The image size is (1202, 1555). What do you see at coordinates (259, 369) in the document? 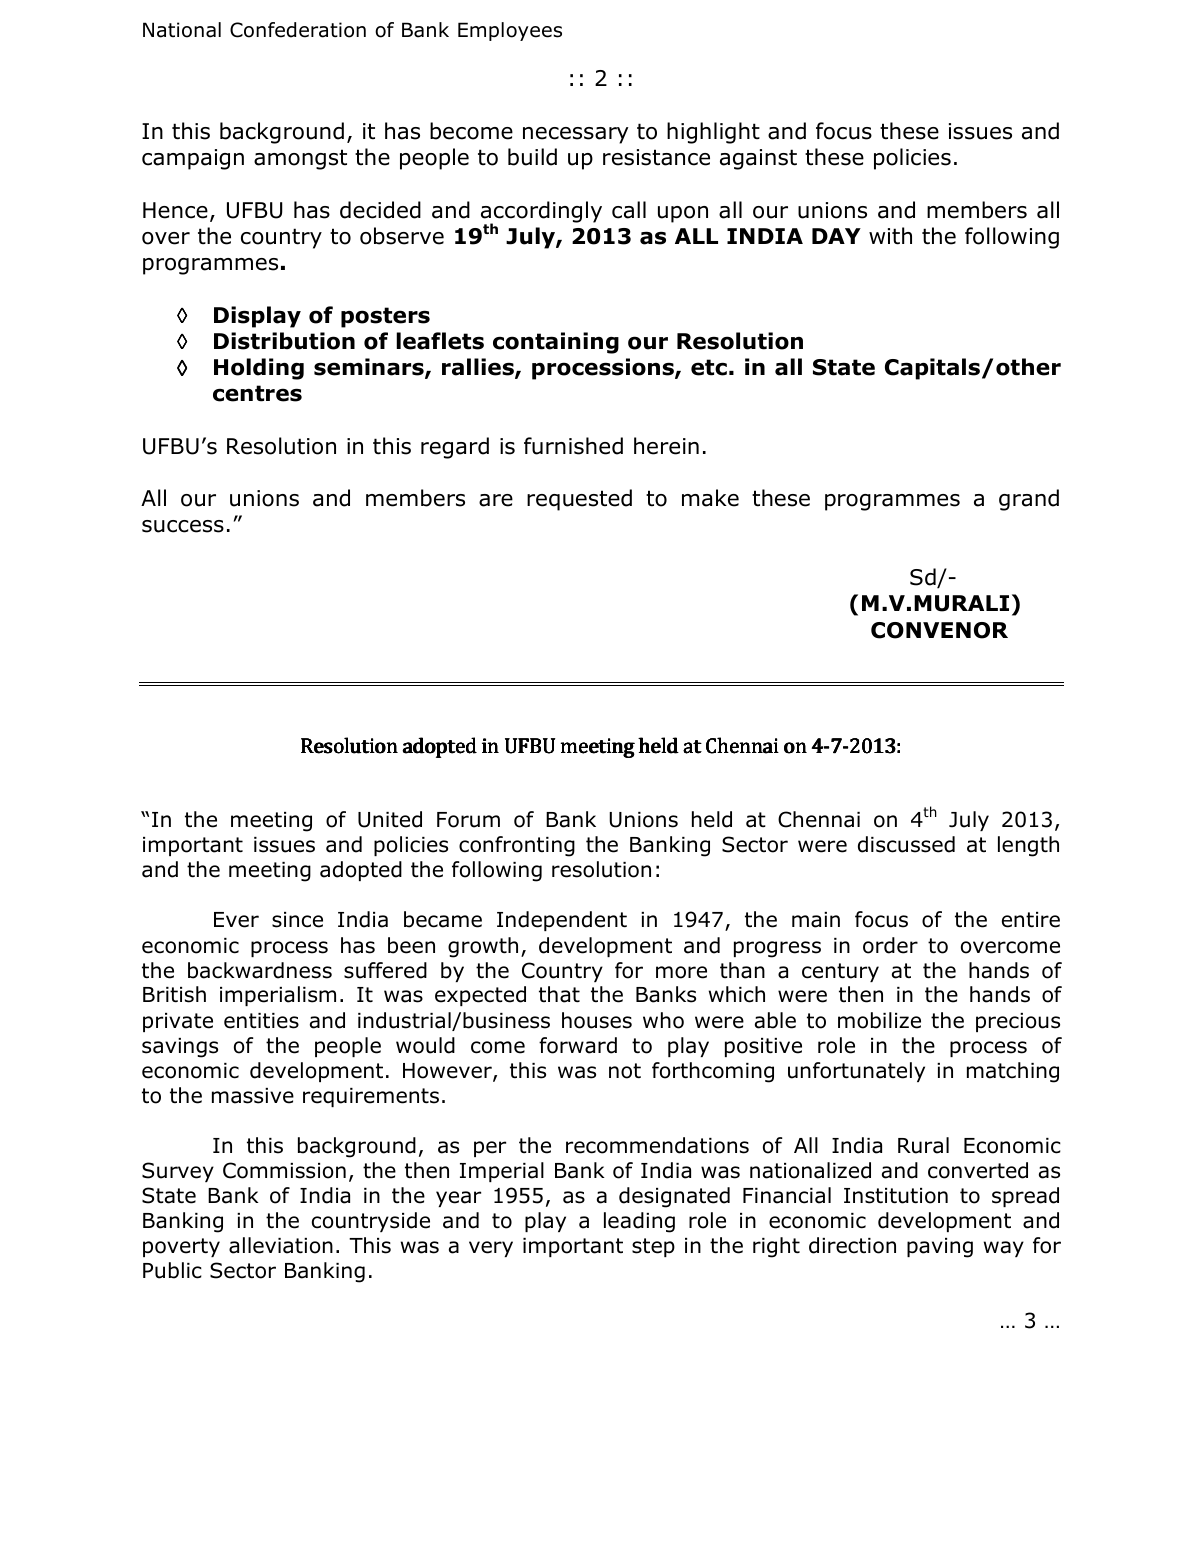
I see `Holding` at bounding box center [259, 369].
